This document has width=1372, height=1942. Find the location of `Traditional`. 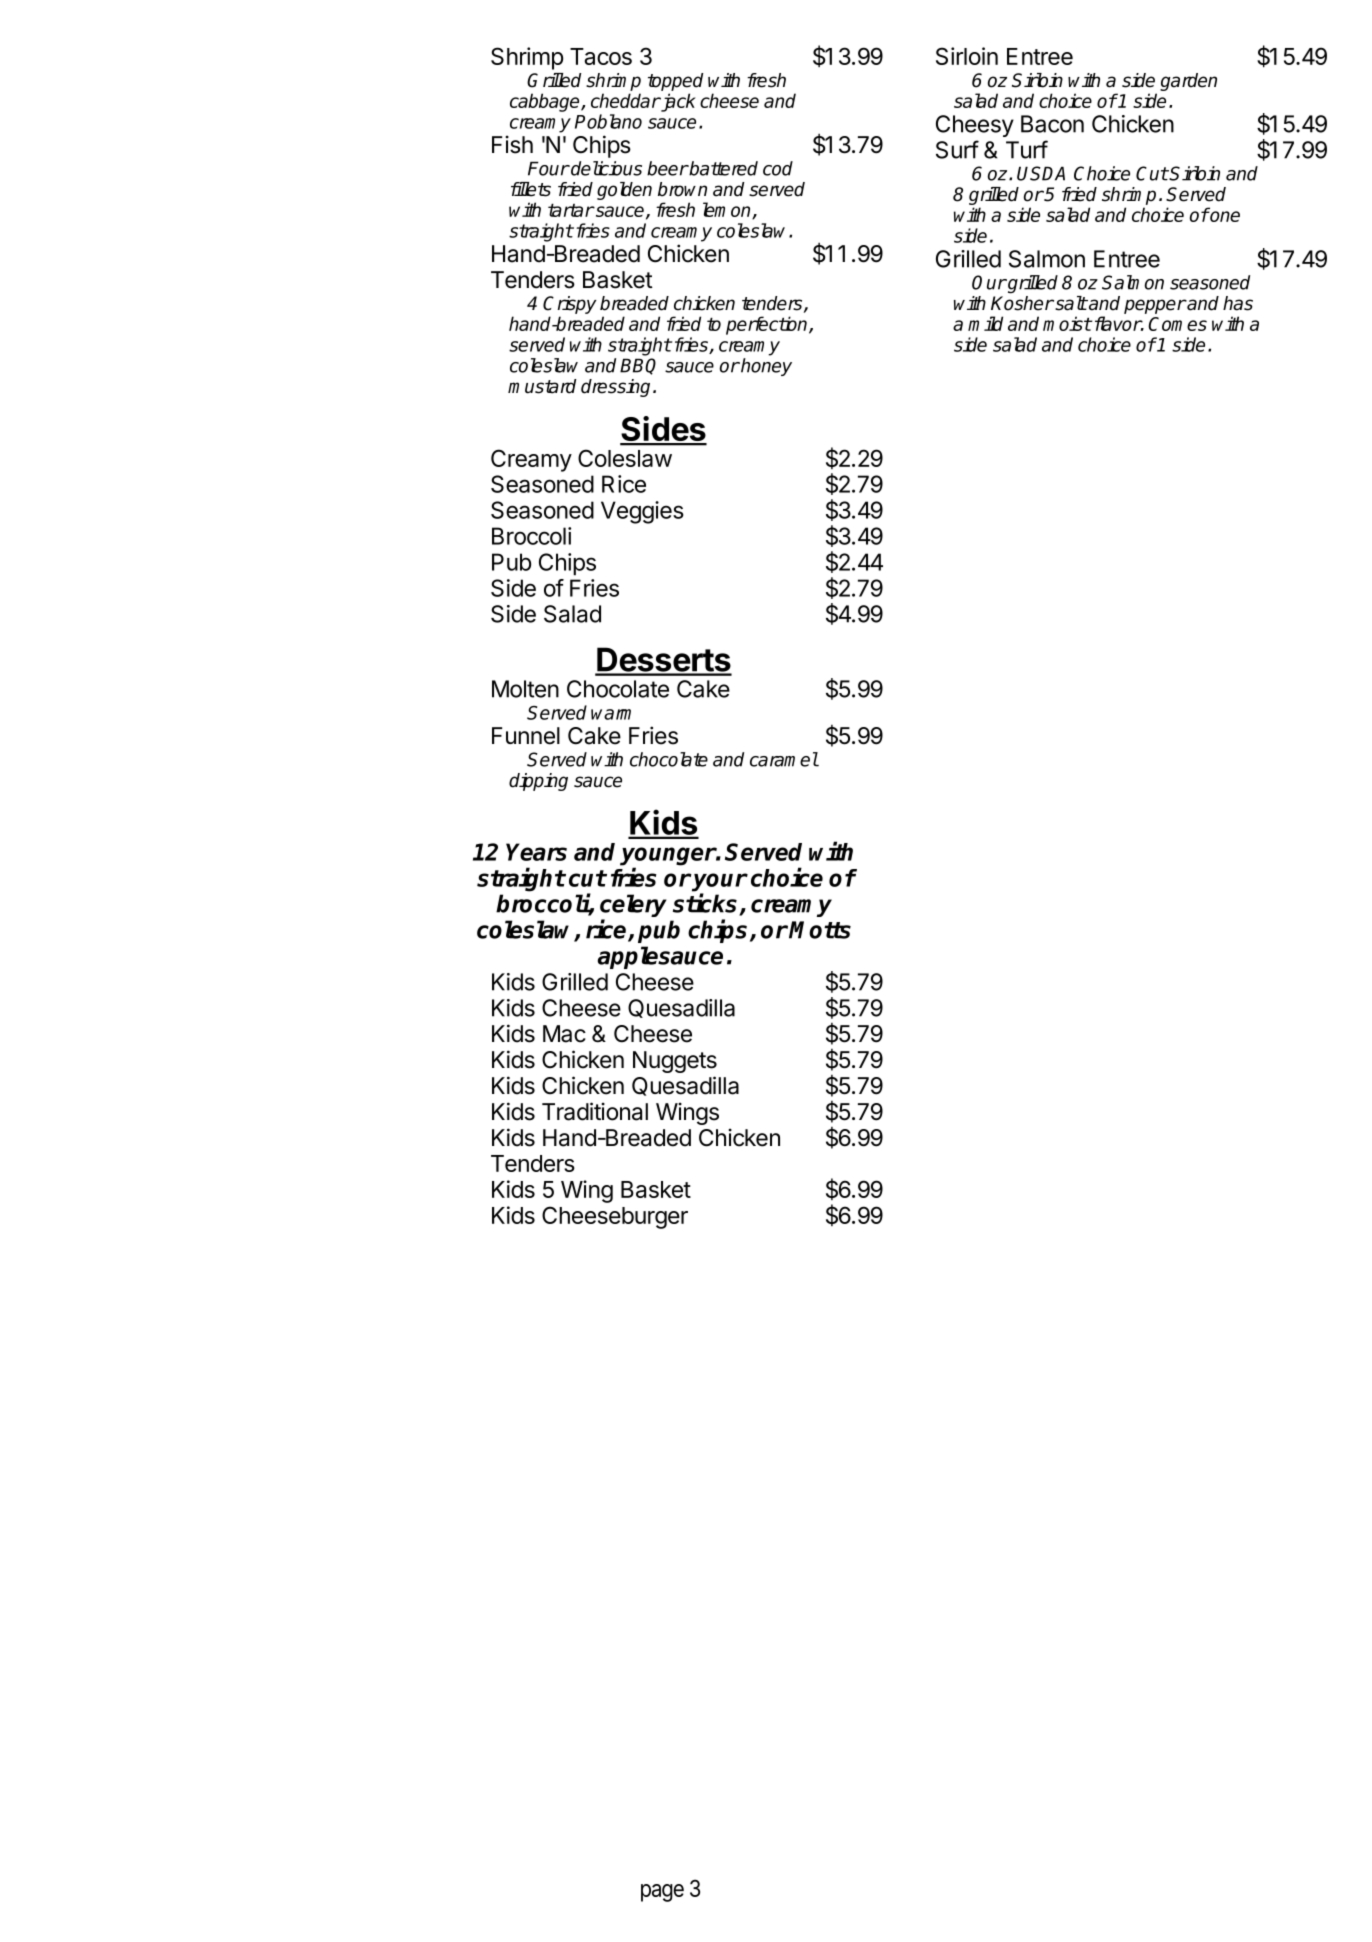

Traditional is located at coordinates (595, 1111).
